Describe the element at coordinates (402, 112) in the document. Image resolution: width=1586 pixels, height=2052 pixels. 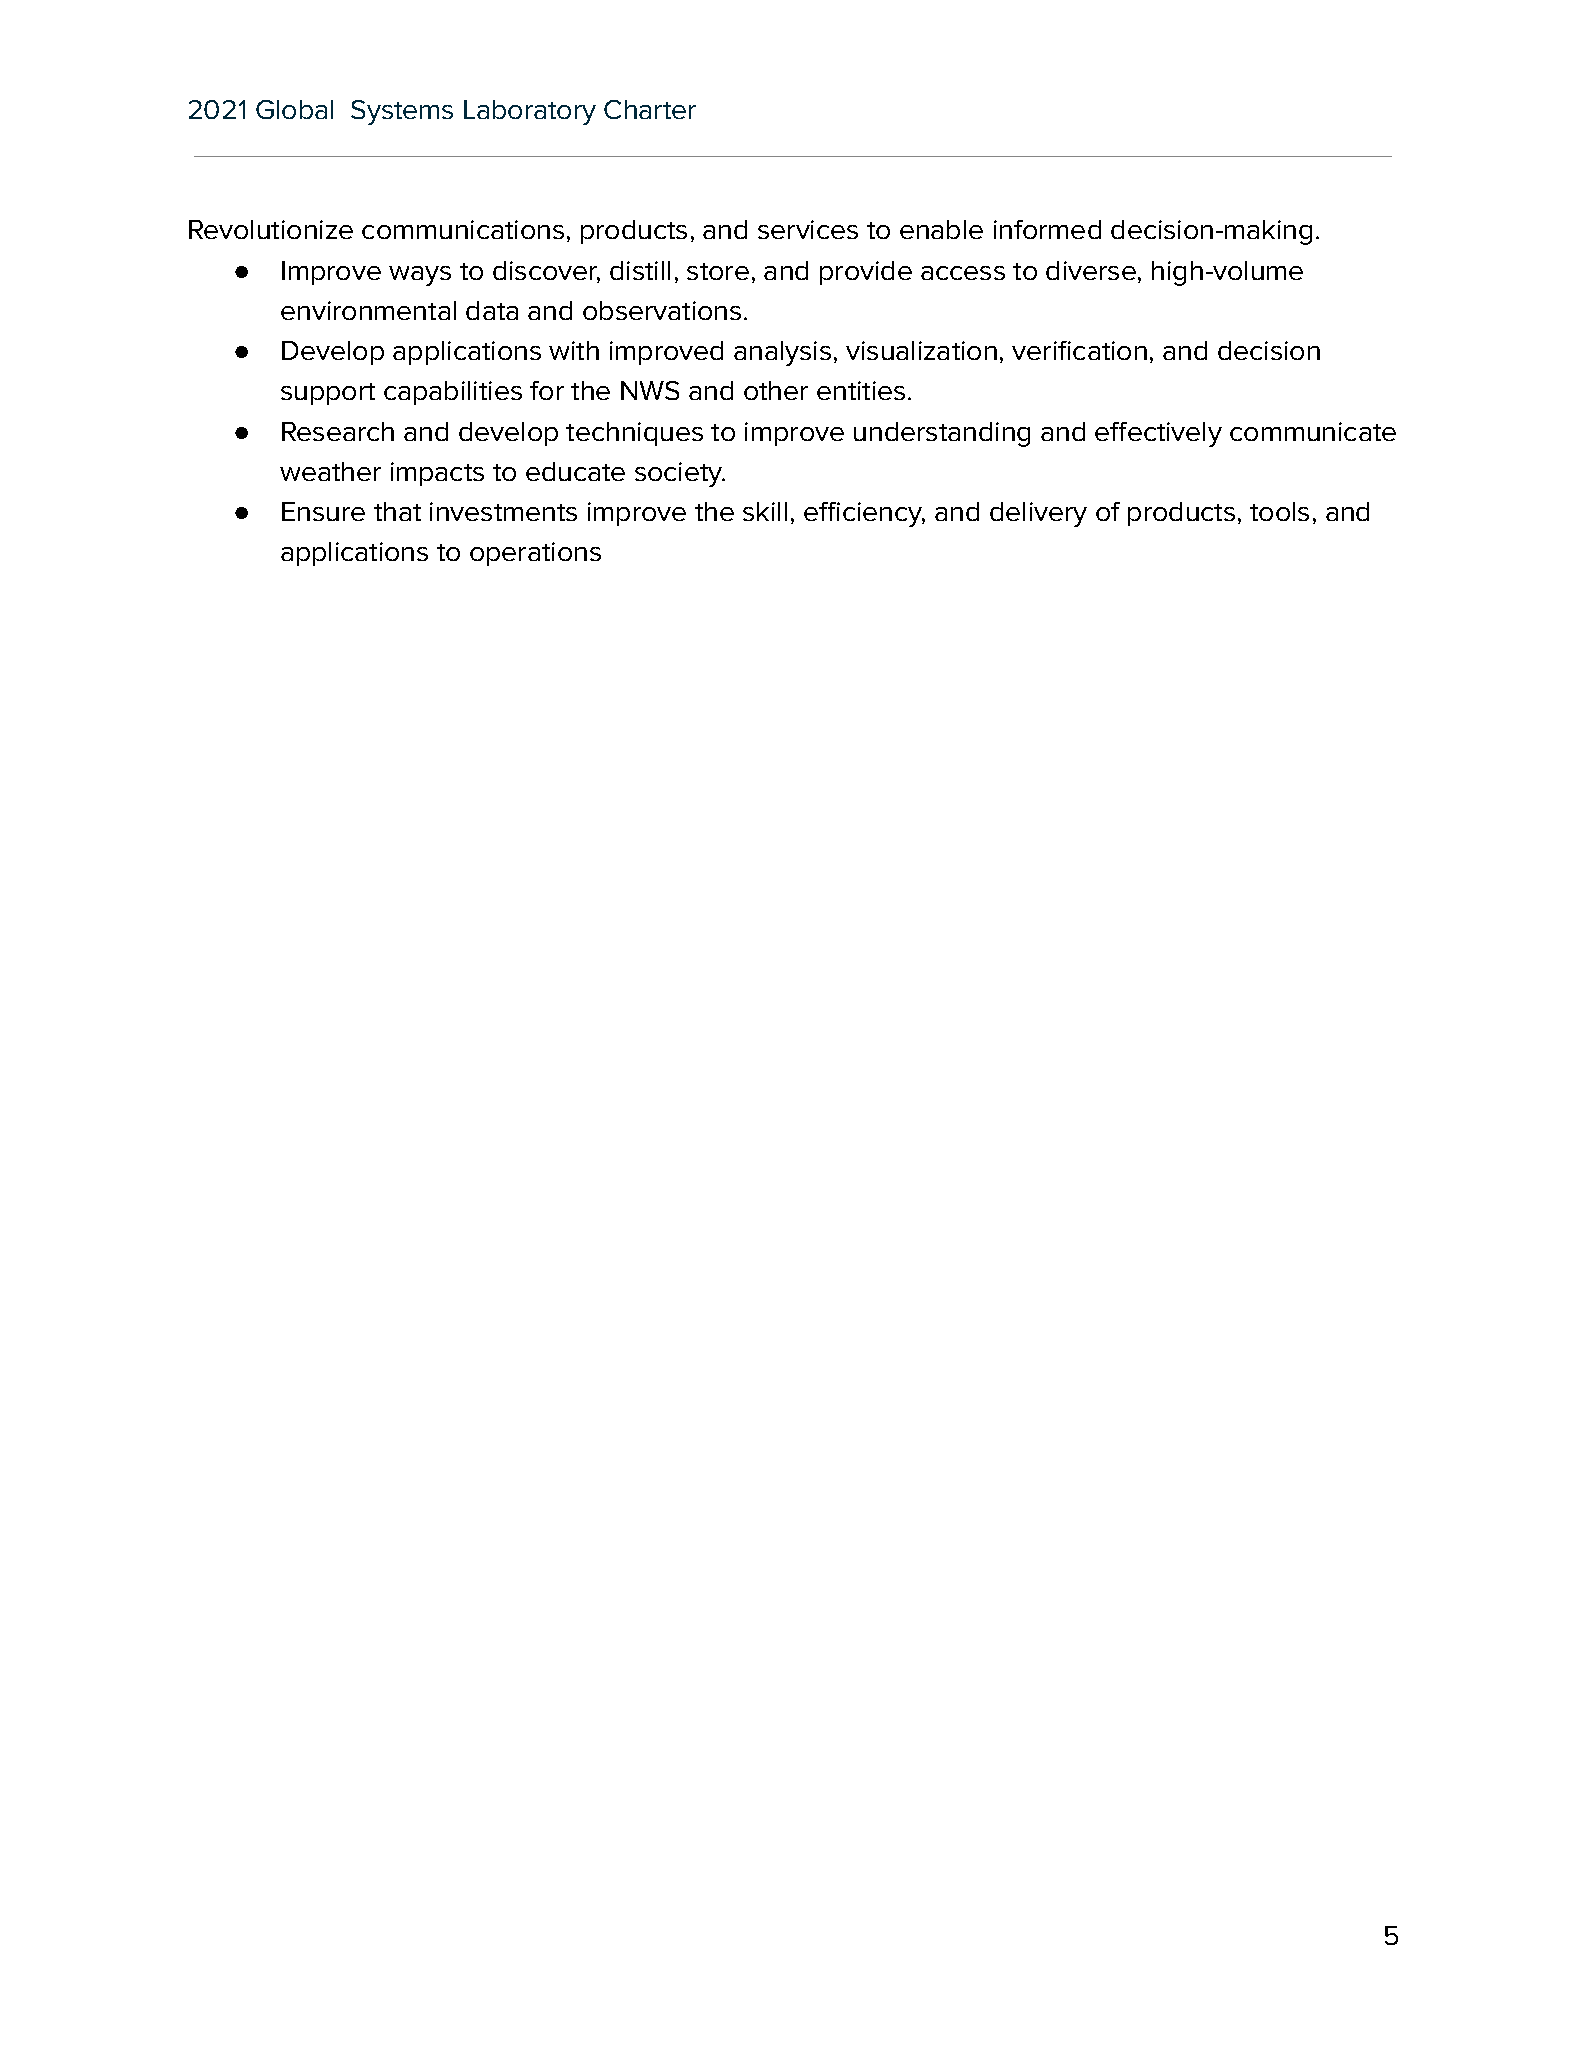
I see `Systems` at that location.
